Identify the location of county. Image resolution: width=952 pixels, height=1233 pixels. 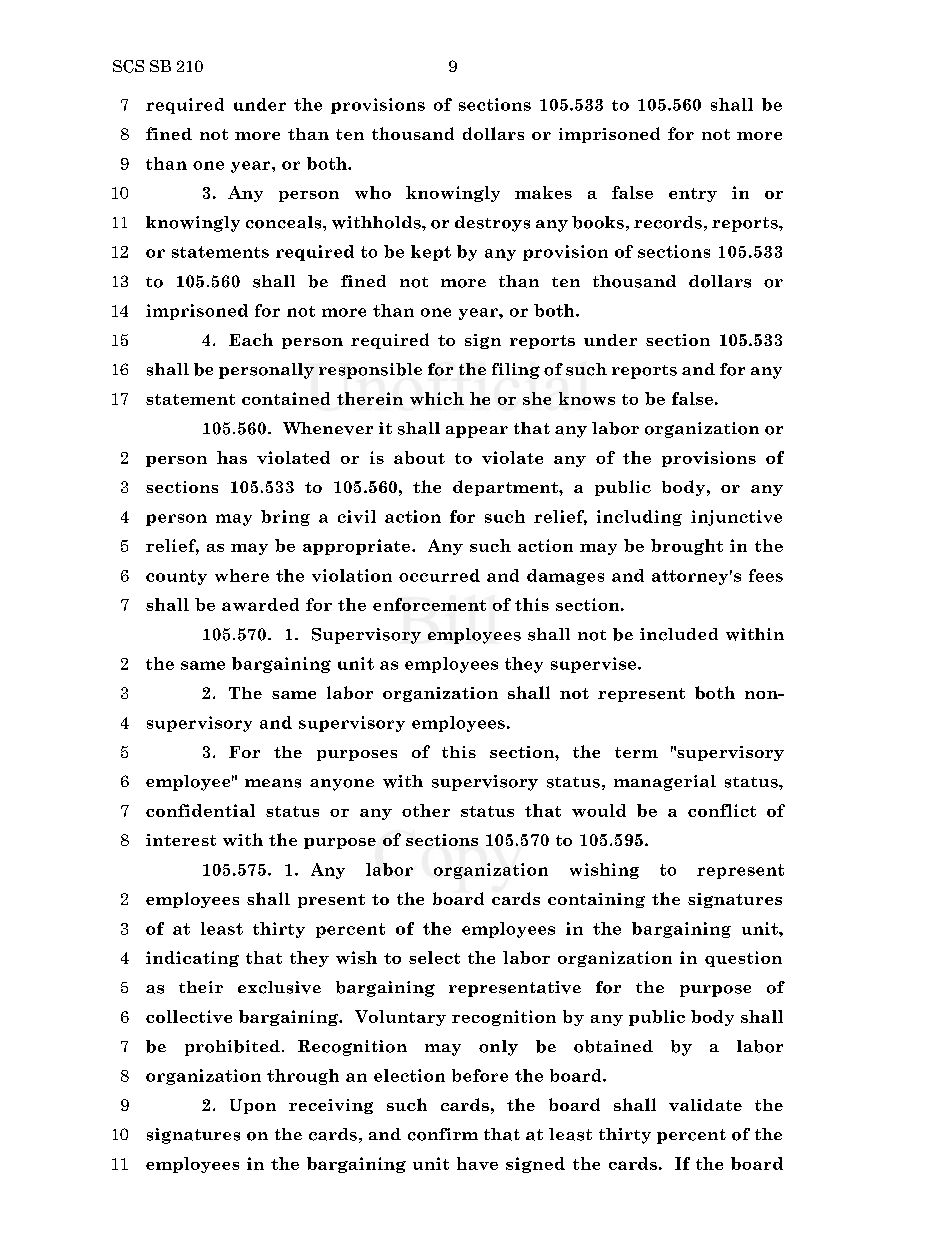
(176, 577).
